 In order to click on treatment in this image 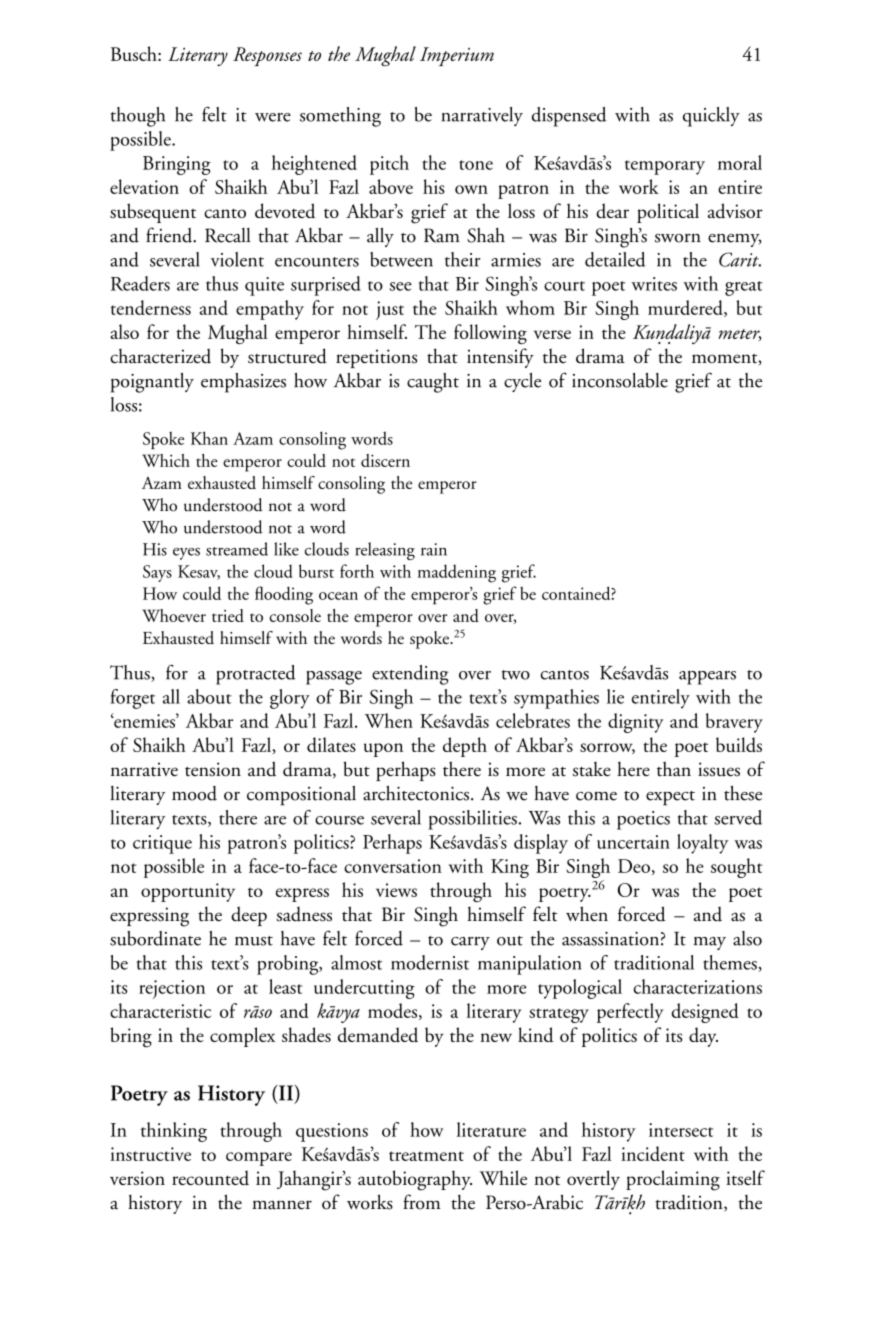, I will do `click(426, 1156)`.
